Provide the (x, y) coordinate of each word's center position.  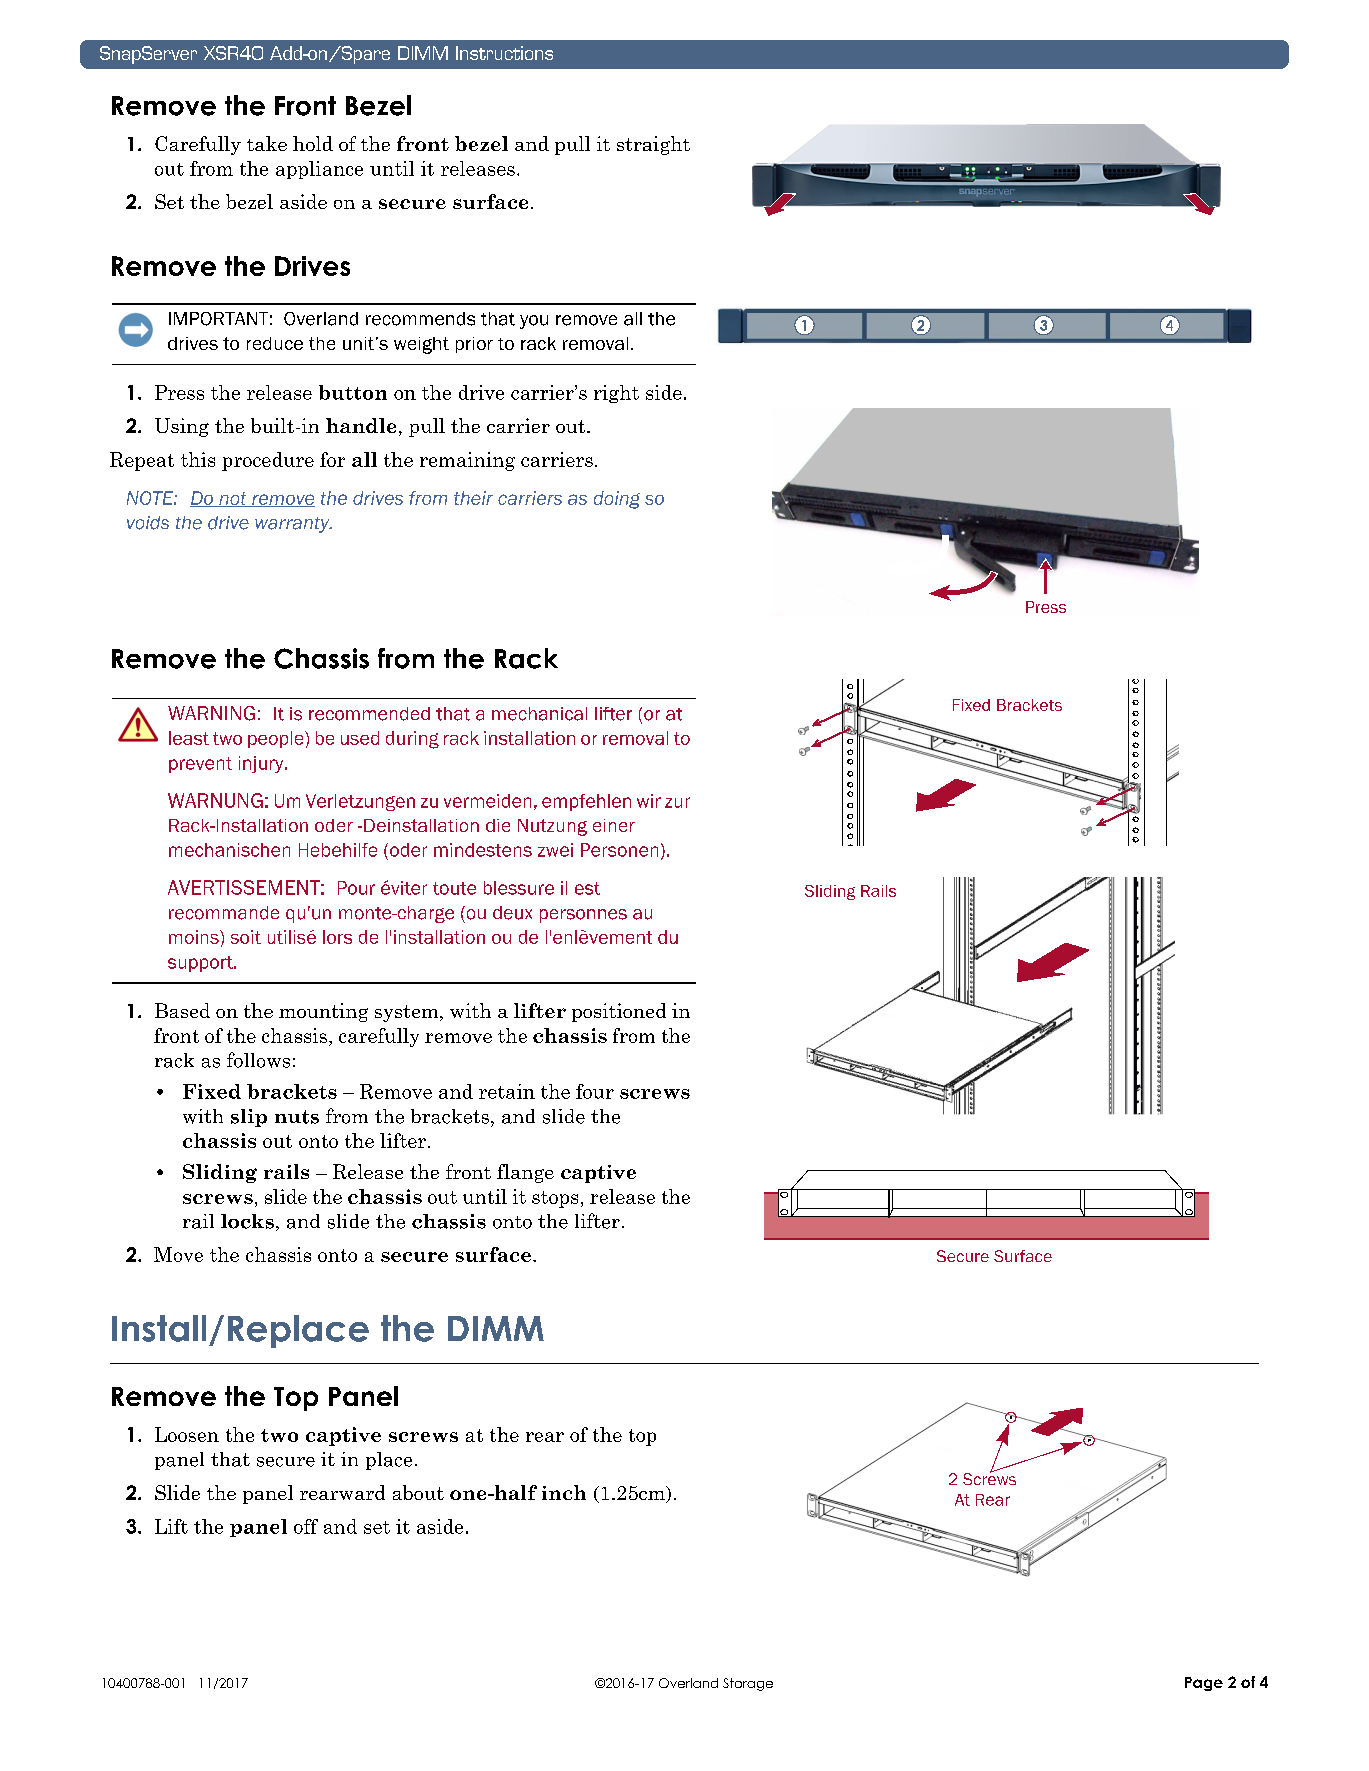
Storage (748, 1684)
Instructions (504, 53)
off (306, 1526)
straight (653, 145)
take (267, 143)
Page (1204, 1684)
